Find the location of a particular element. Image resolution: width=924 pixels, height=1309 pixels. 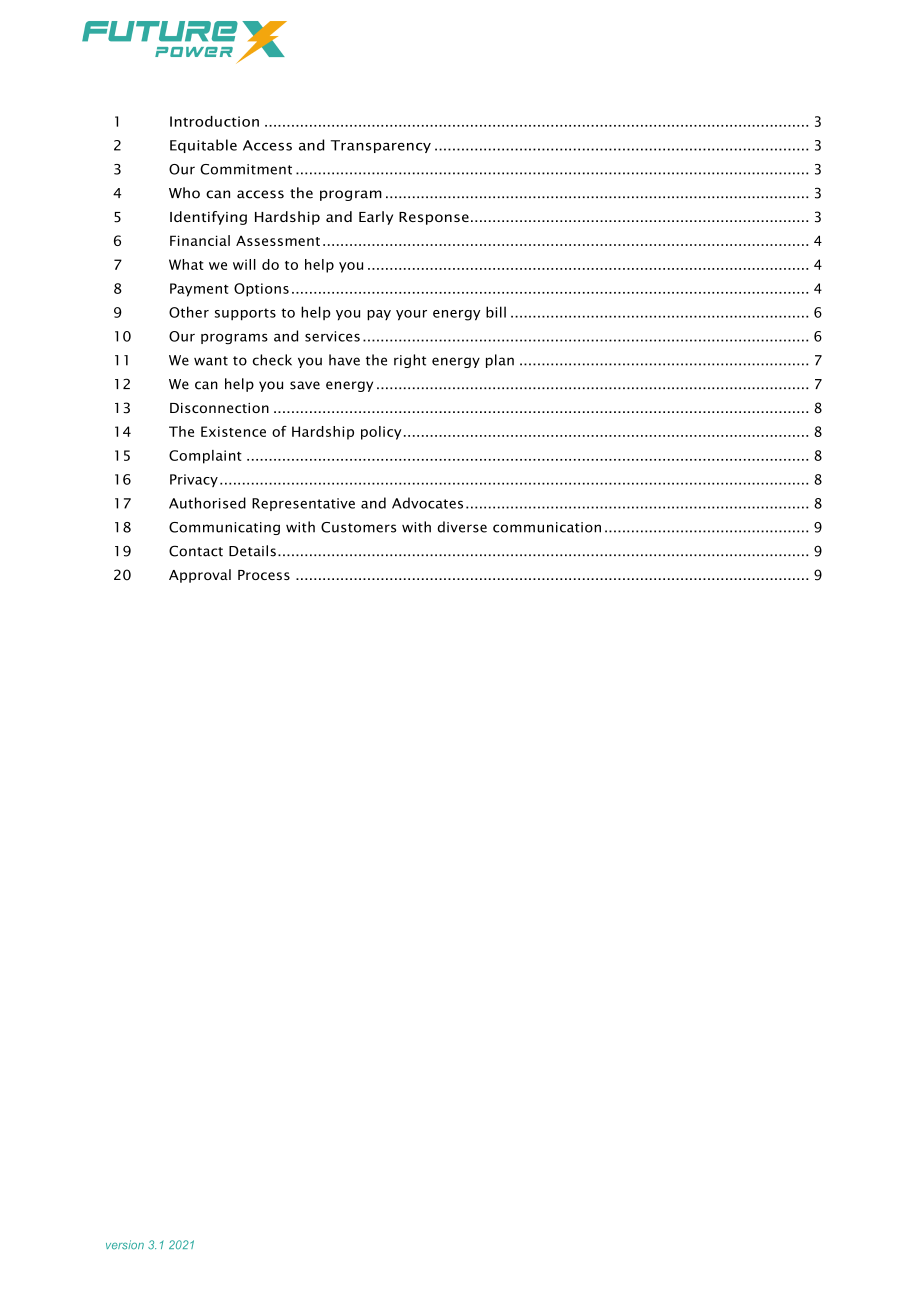

Process is located at coordinates (264, 575).
